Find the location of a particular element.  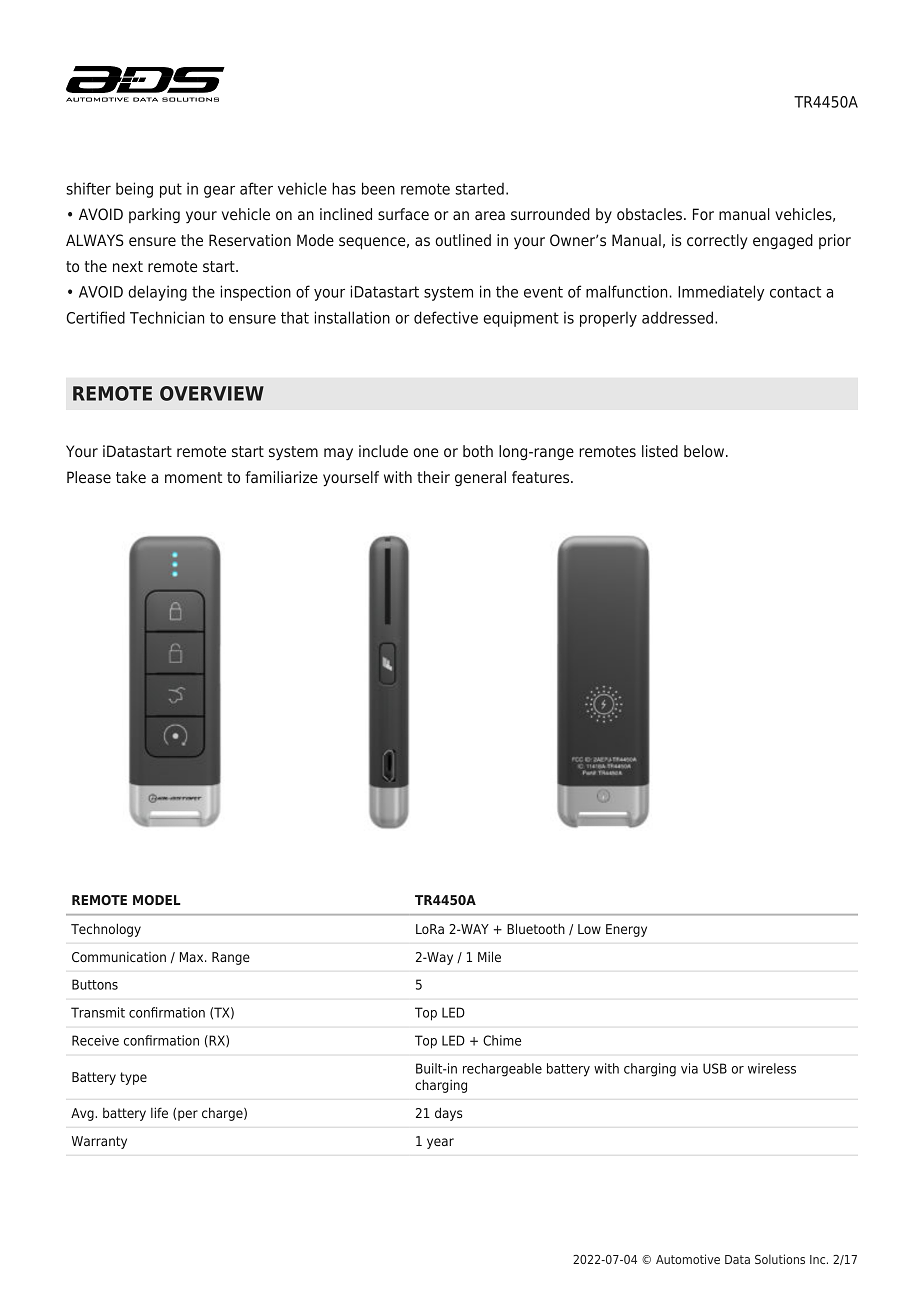

Energy is located at coordinates (626, 930).
